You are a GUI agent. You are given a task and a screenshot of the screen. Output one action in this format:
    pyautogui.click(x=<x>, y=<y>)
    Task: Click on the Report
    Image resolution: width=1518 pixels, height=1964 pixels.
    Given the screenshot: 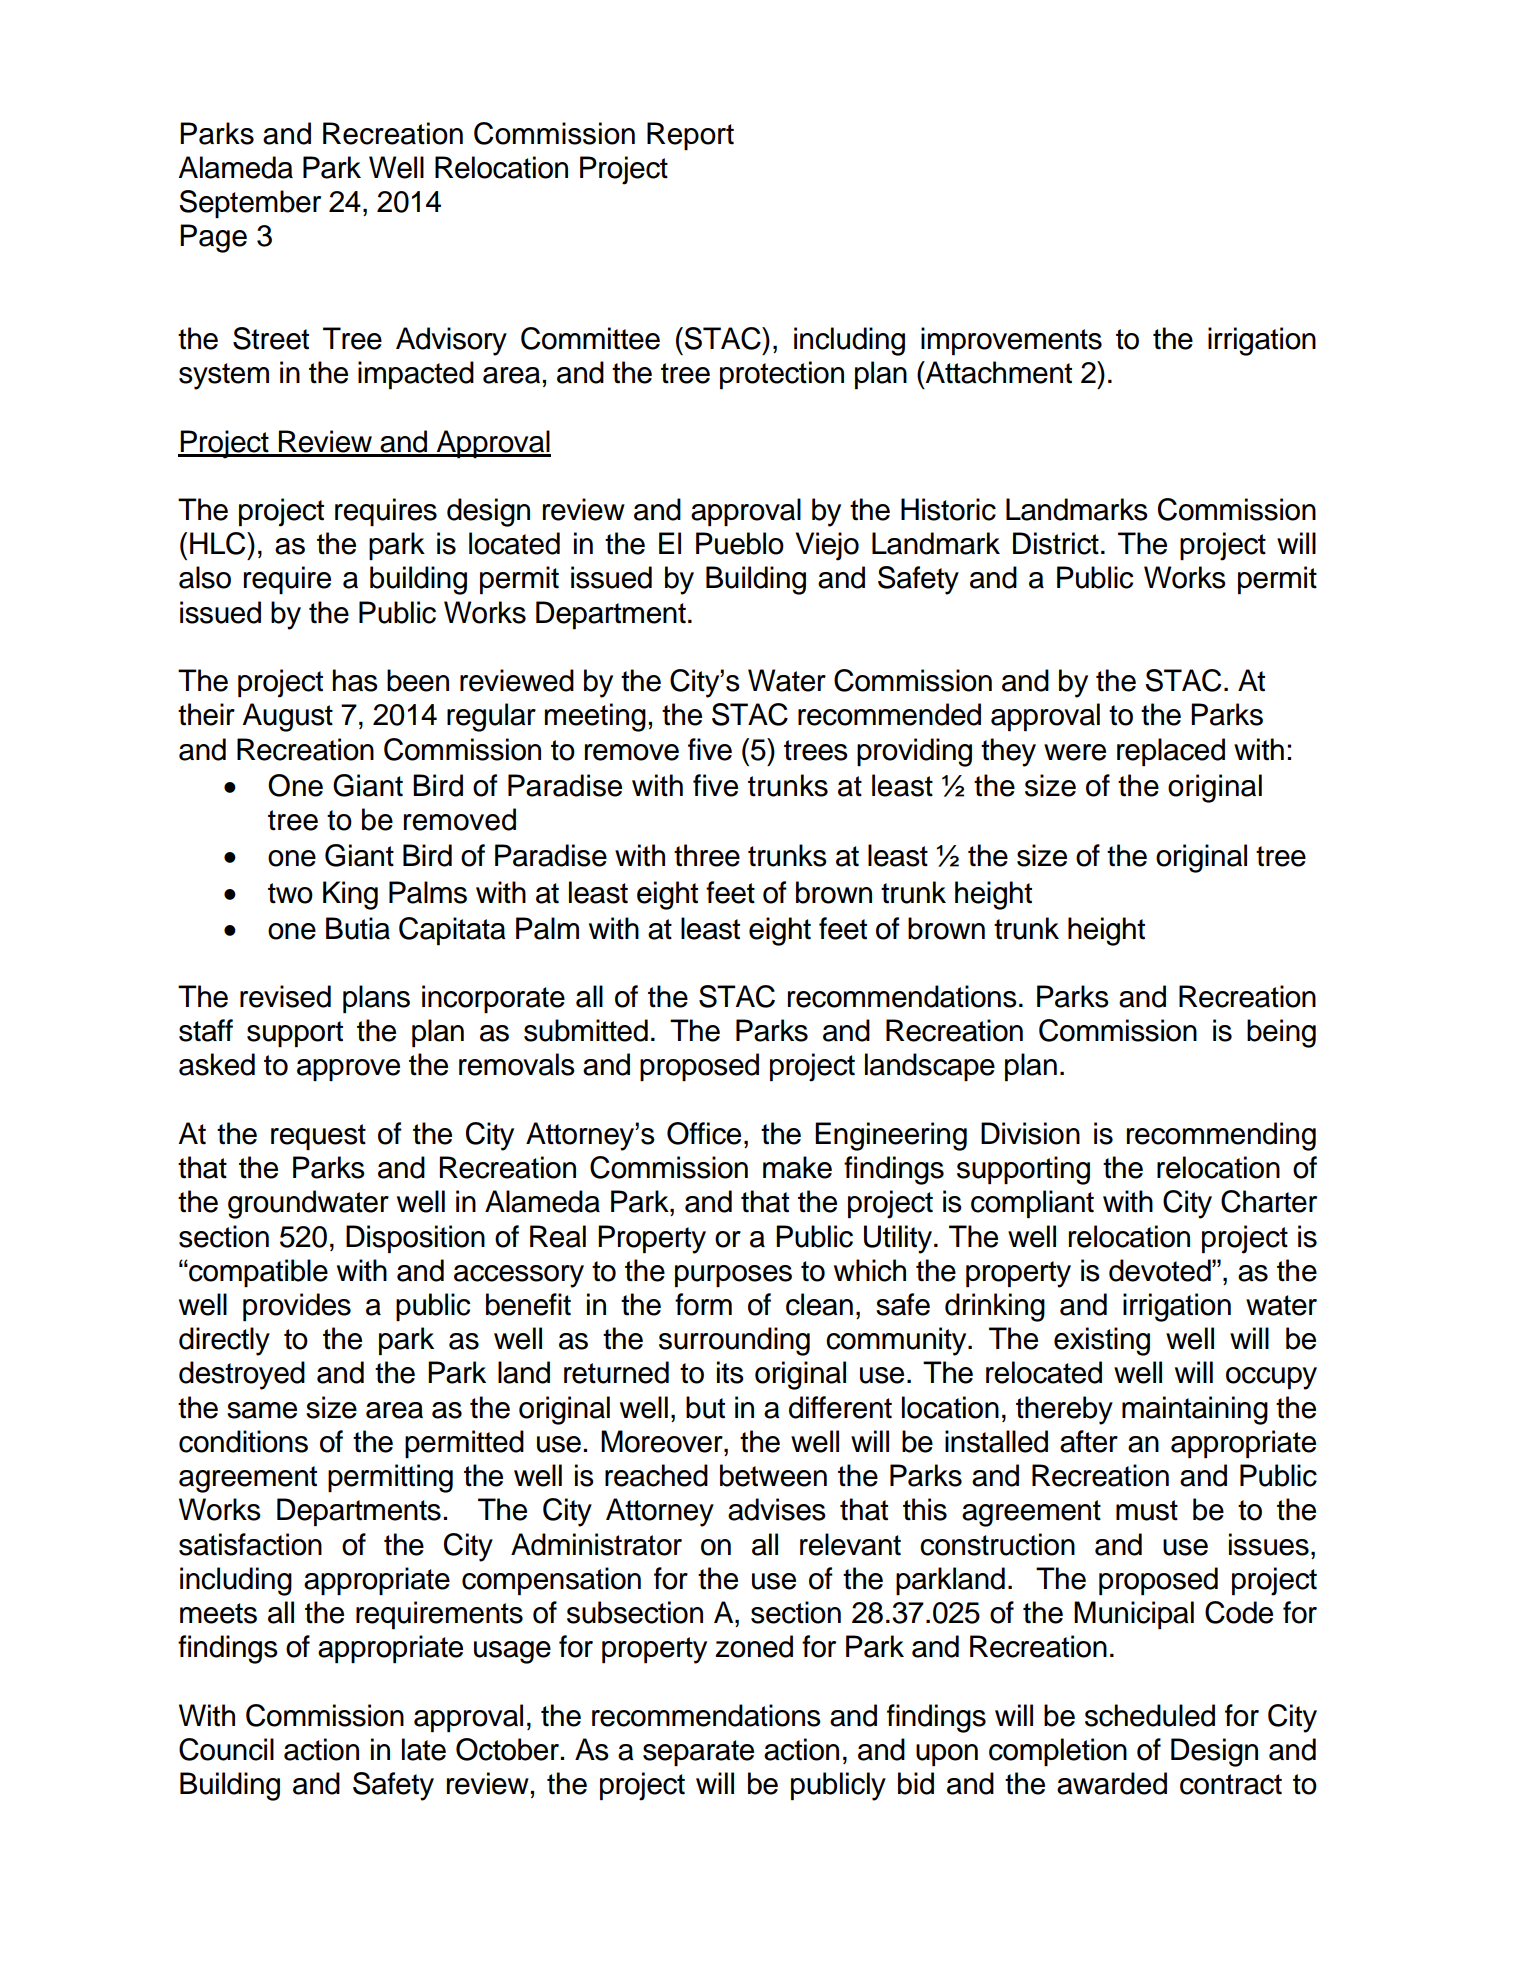 What is the action you would take?
    pyautogui.click(x=690, y=136)
